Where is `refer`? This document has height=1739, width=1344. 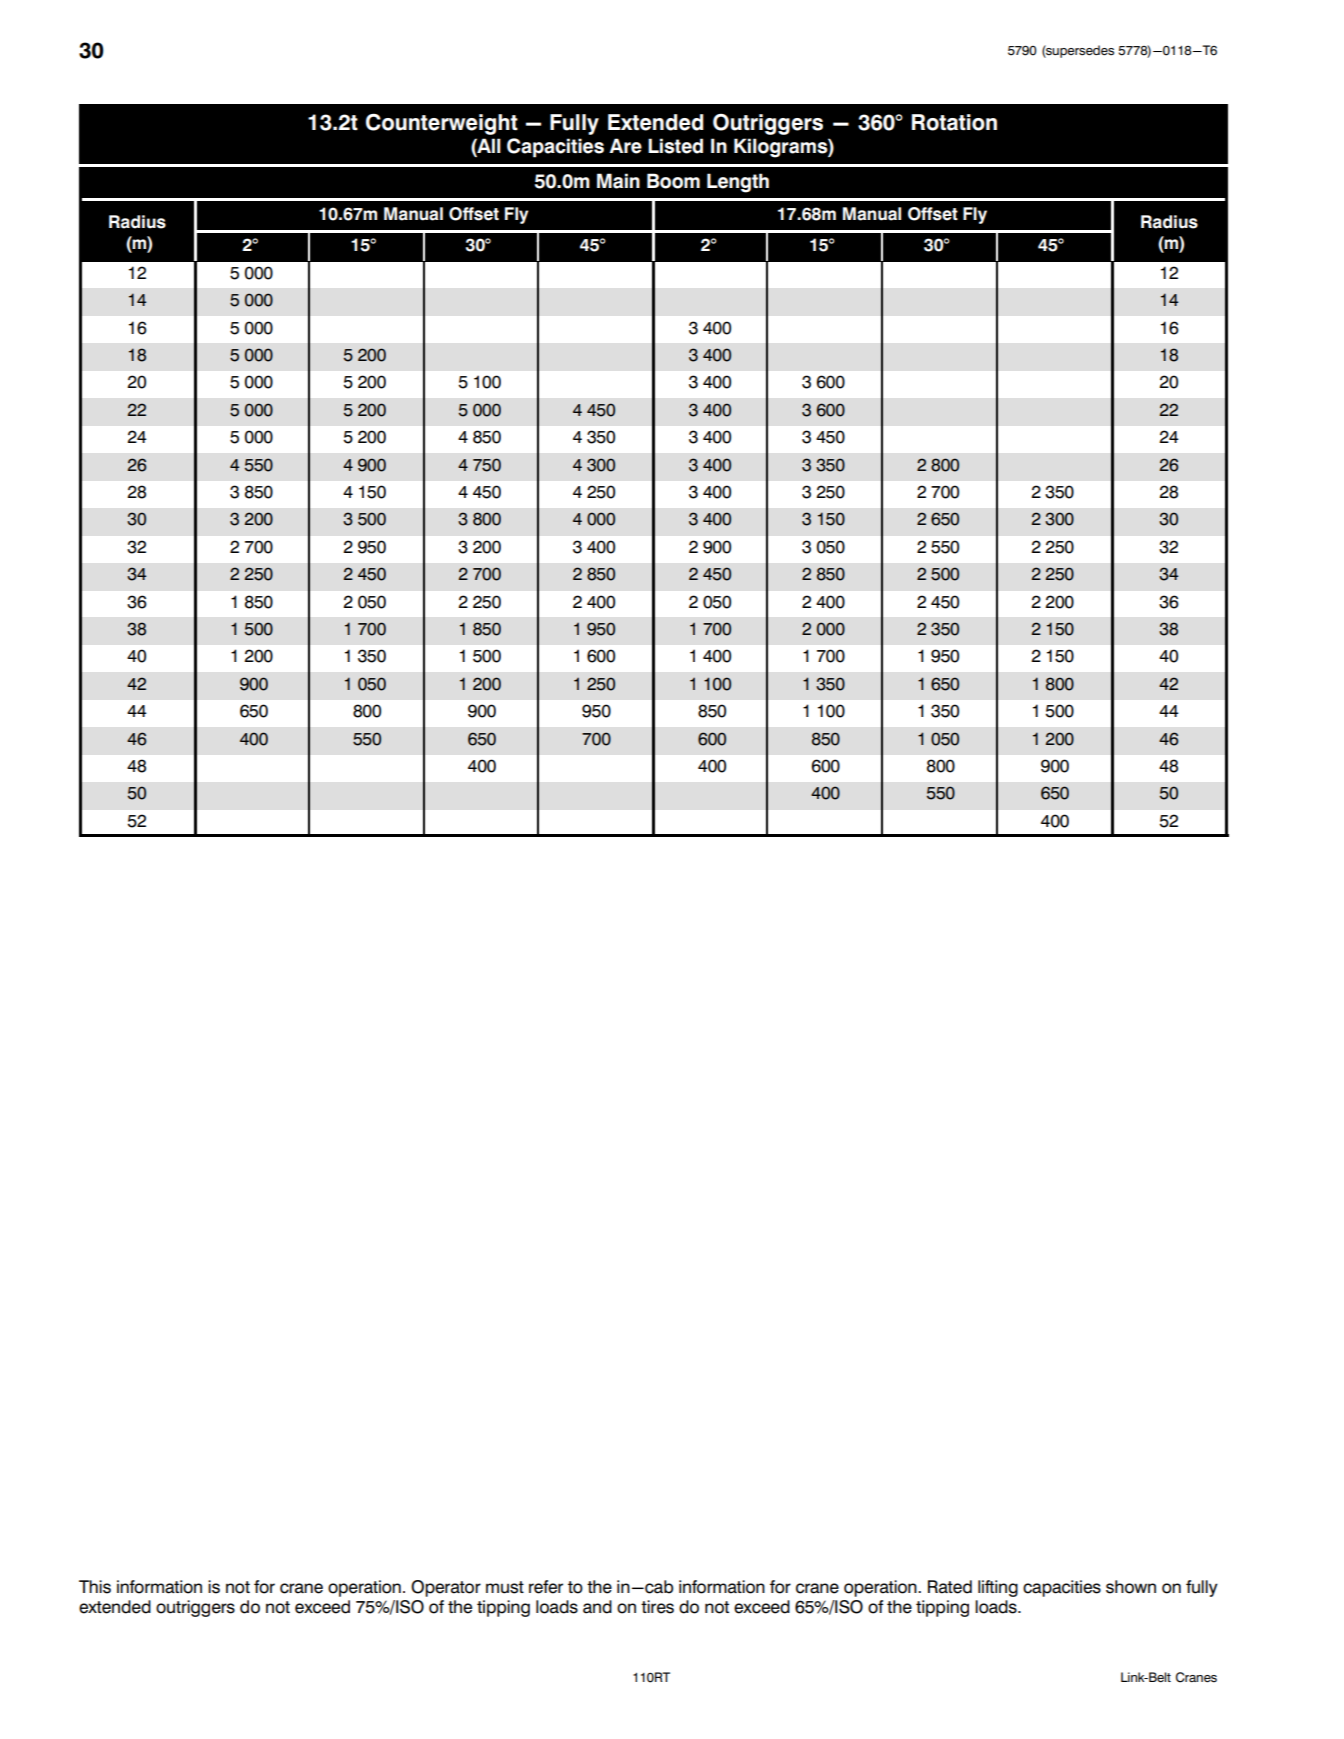 refer is located at coordinates (546, 1587).
